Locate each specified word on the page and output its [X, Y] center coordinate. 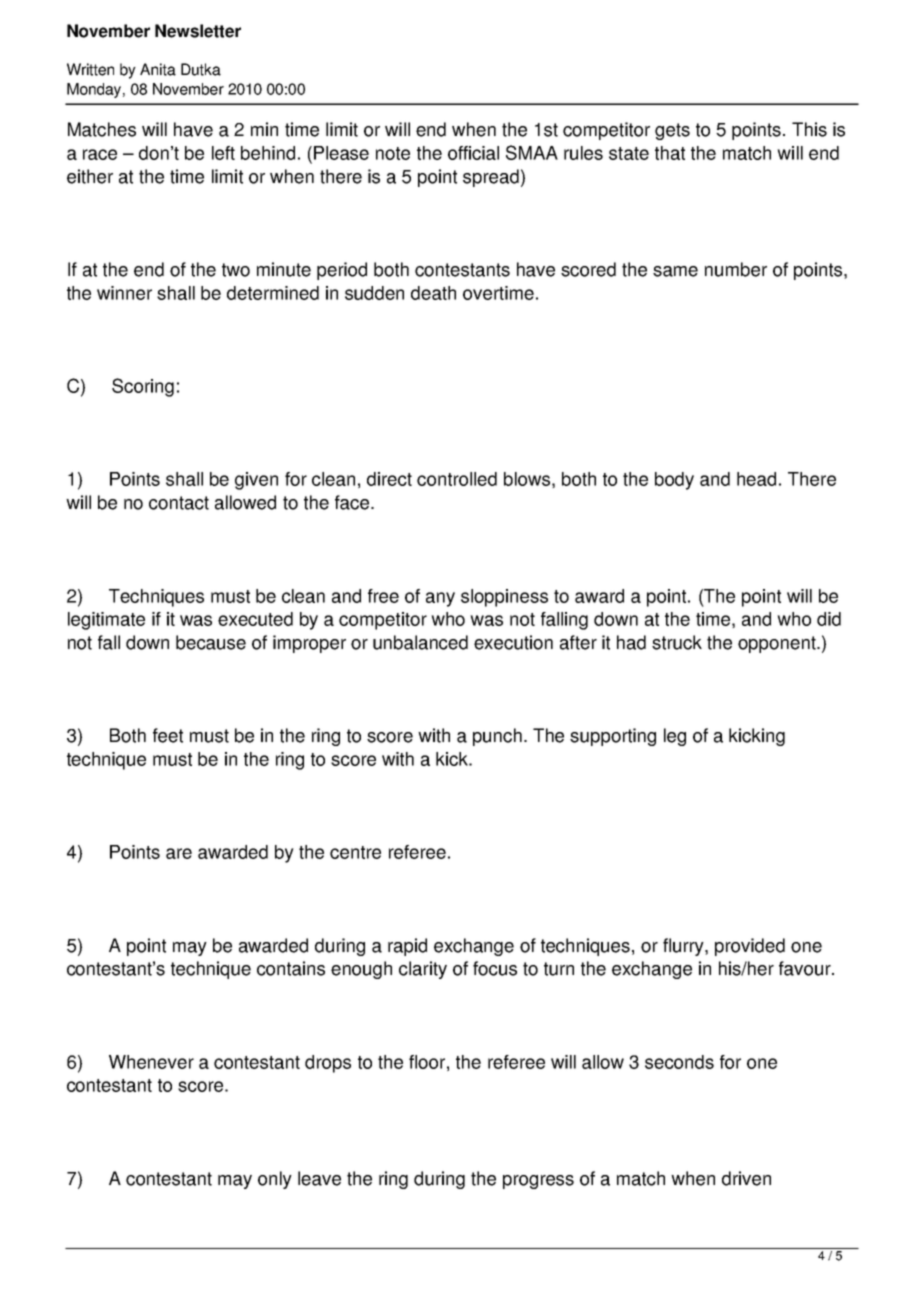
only [275, 1180]
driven [746, 1178]
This [809, 129]
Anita [158, 69]
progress [538, 1182]
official [473, 153]
